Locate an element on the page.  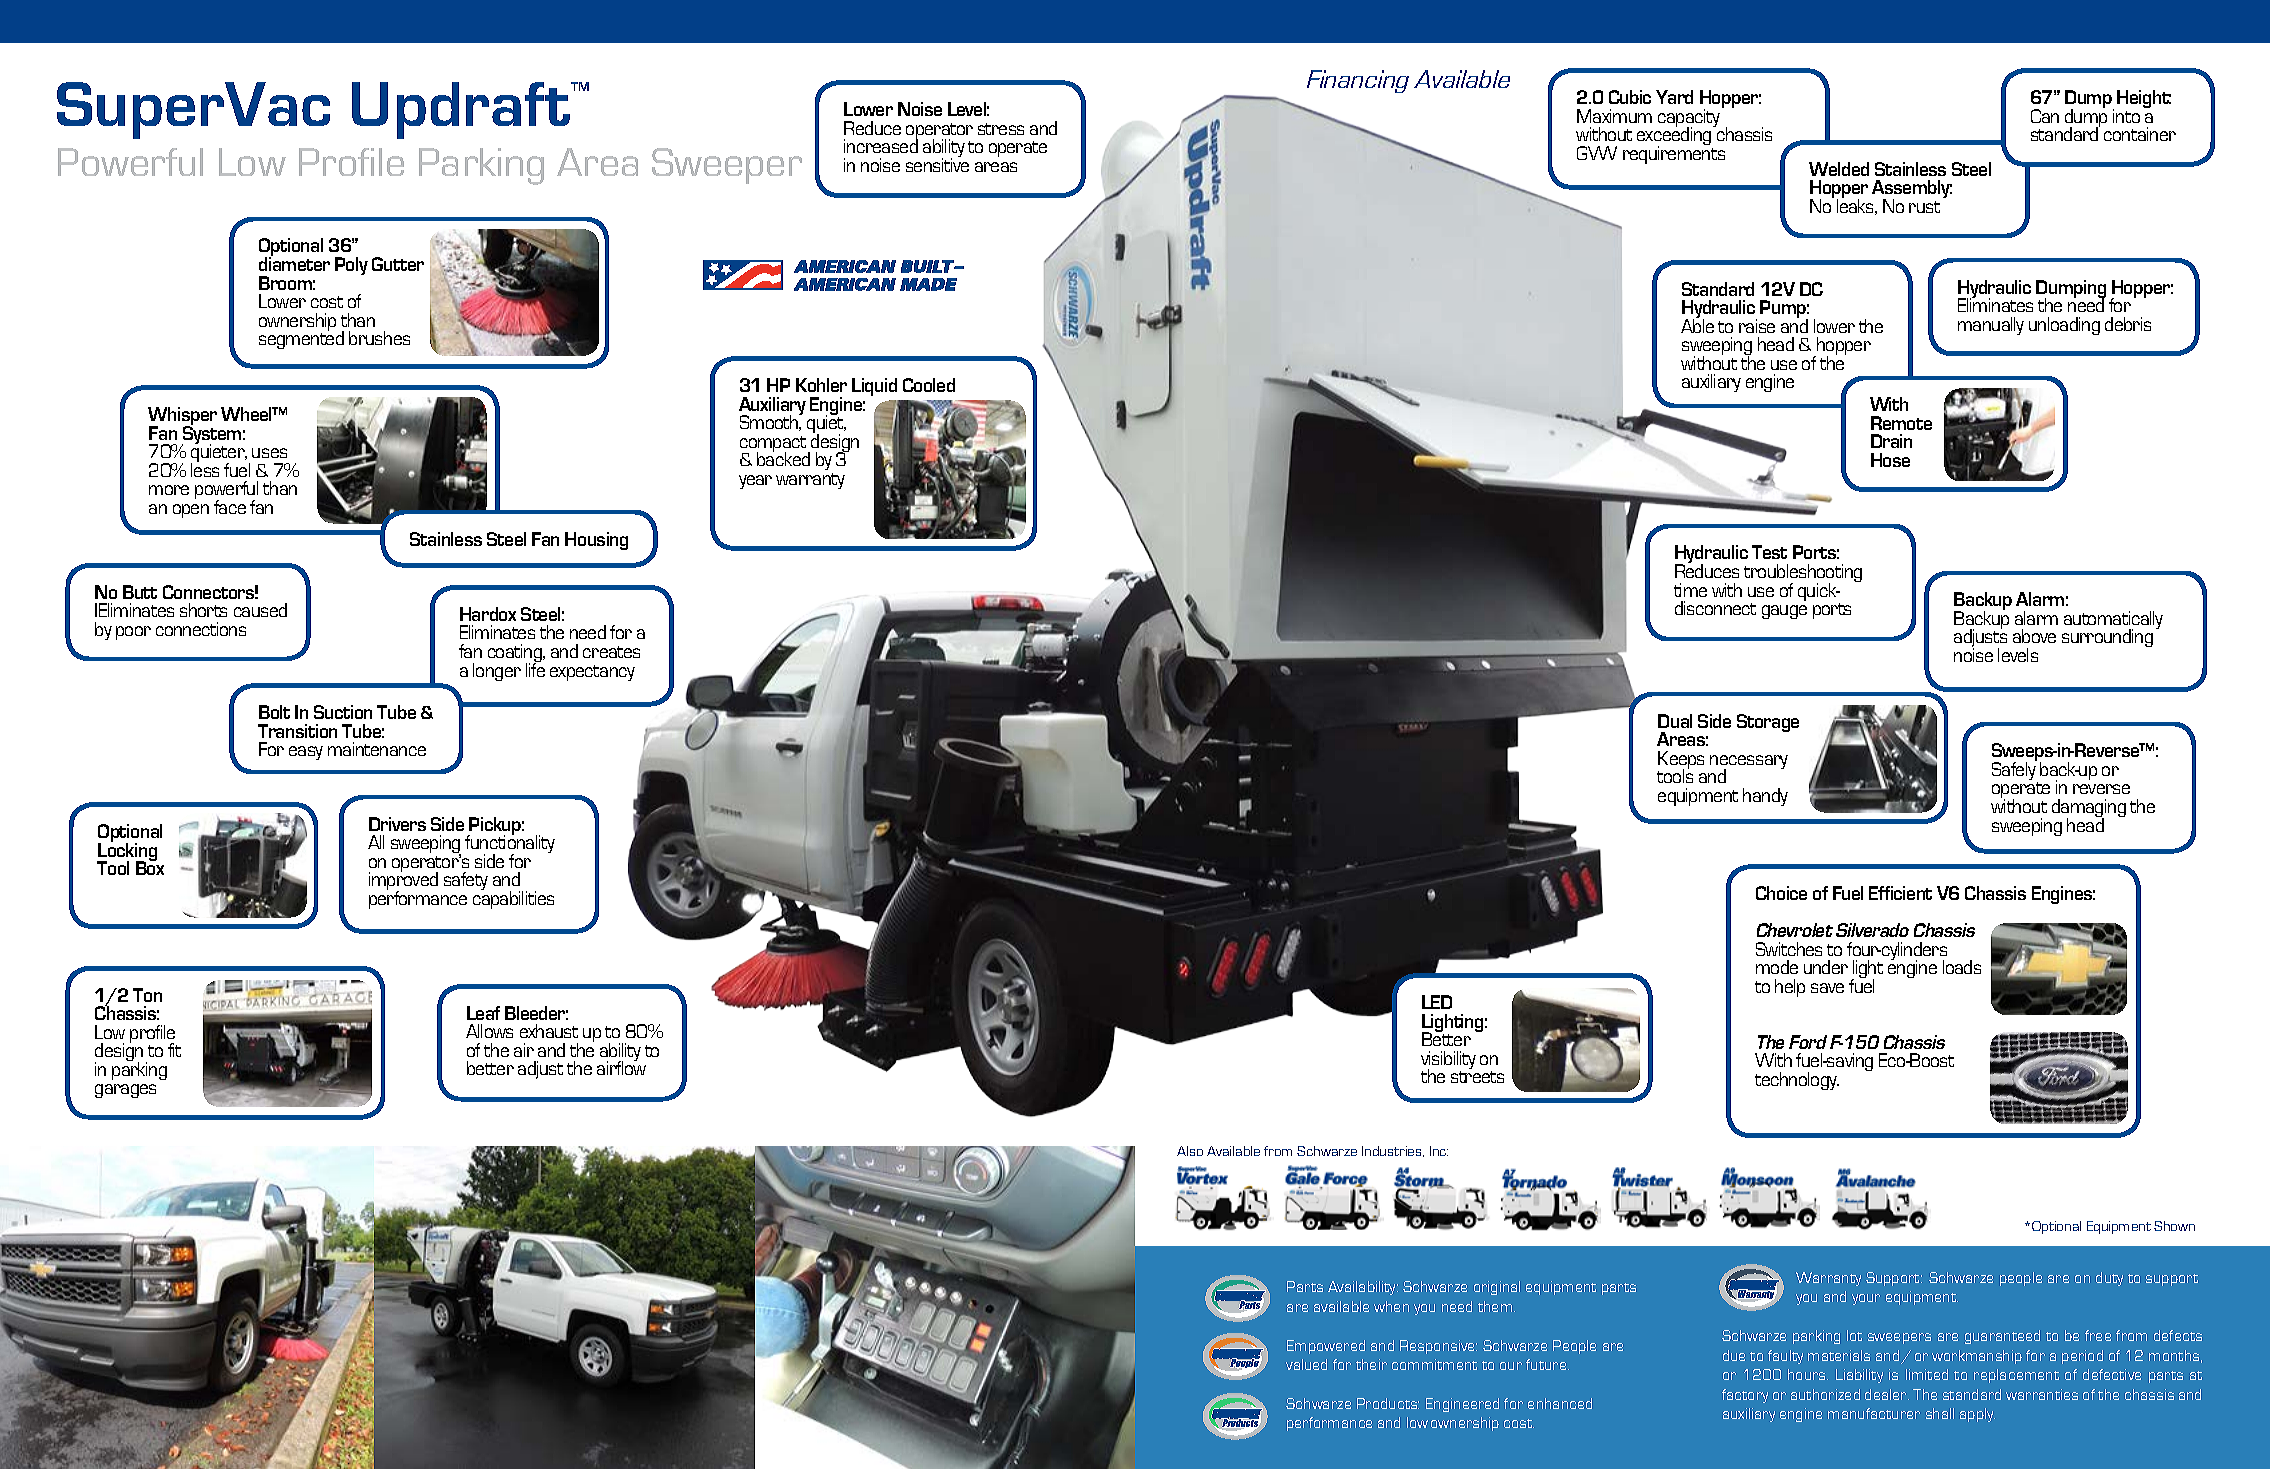
garages is located at coordinates (125, 1091).
